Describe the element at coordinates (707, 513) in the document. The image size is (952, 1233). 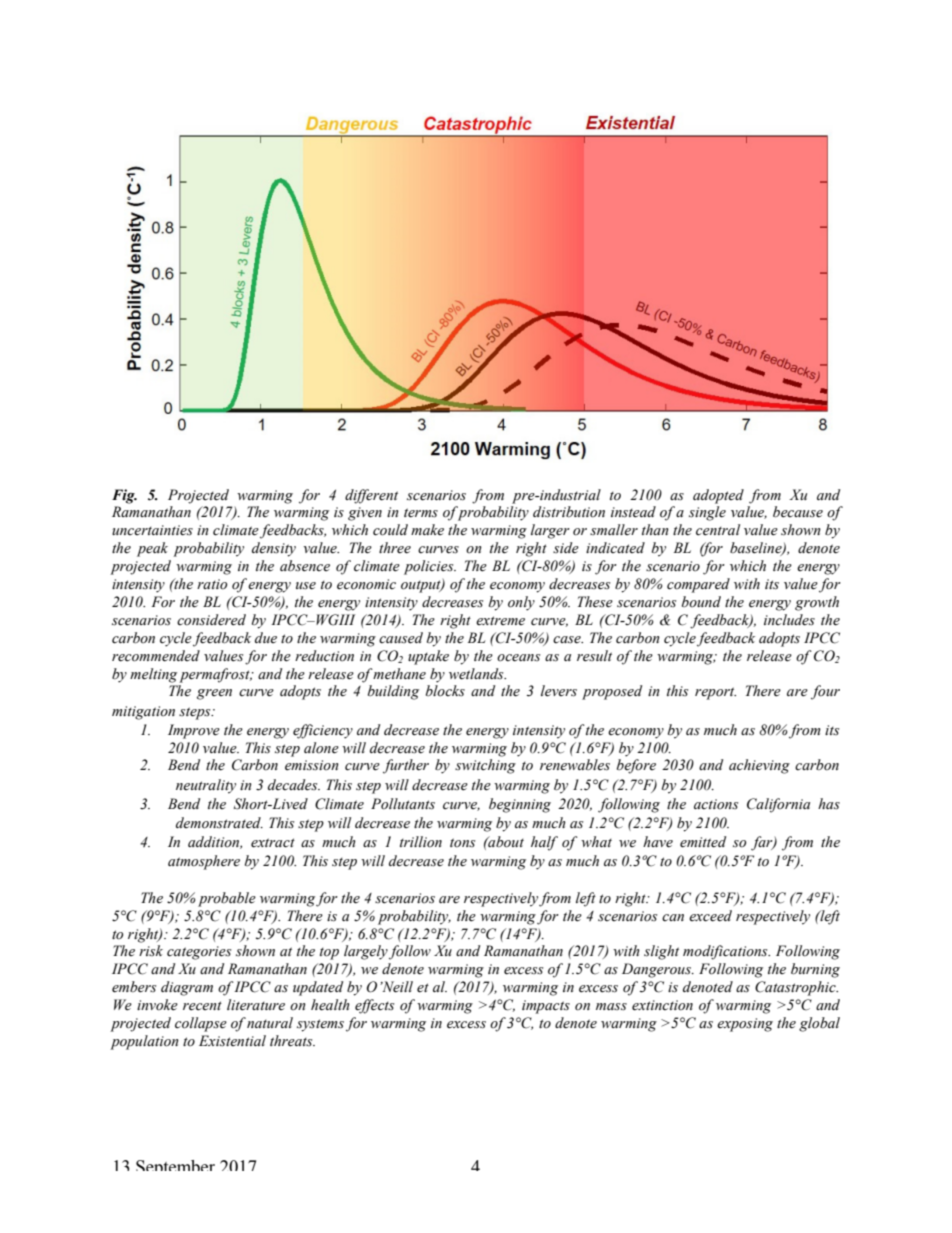
I see `single` at that location.
